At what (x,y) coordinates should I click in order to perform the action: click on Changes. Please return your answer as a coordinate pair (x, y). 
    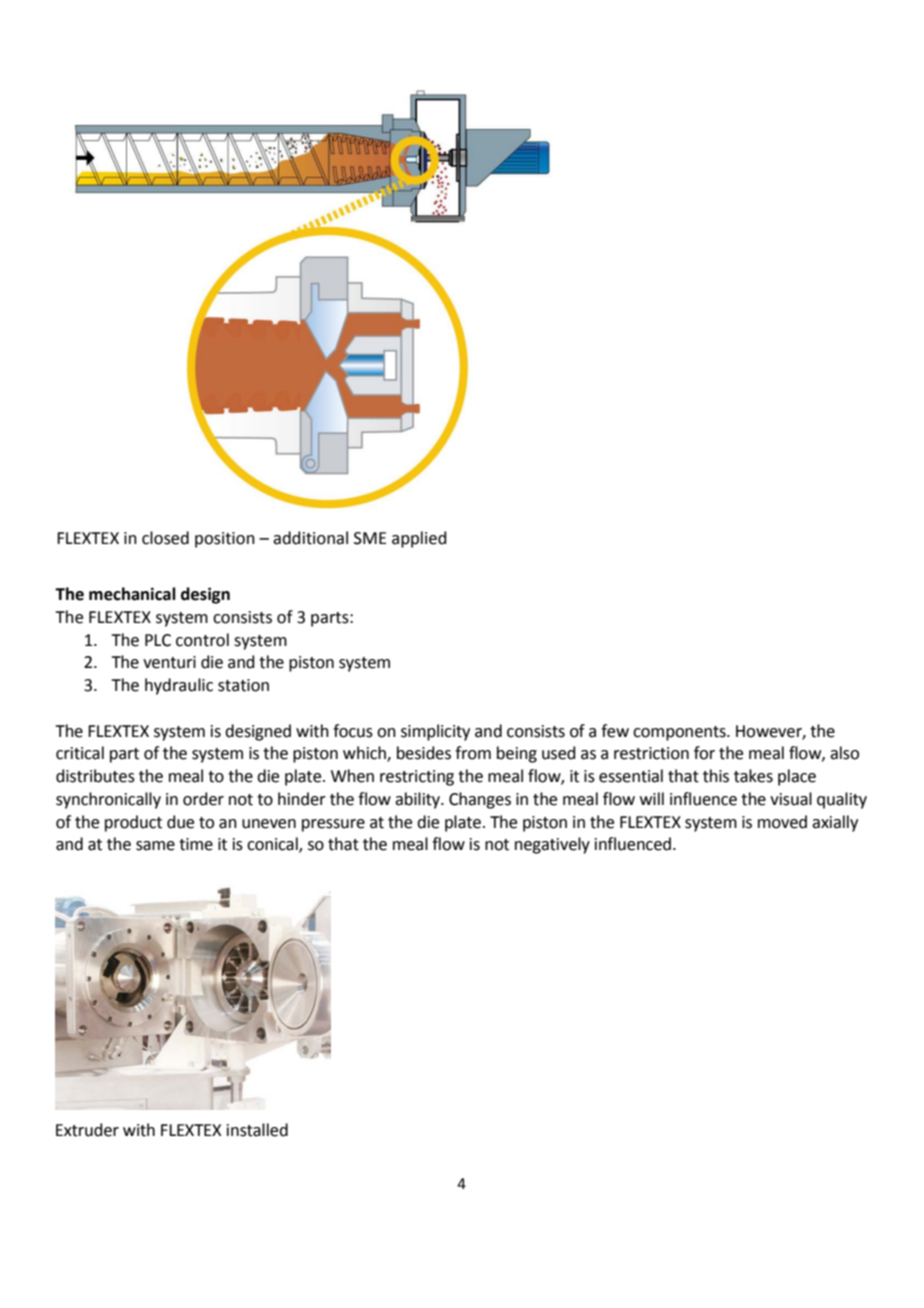
    Looking at the image, I should click on (480, 800).
